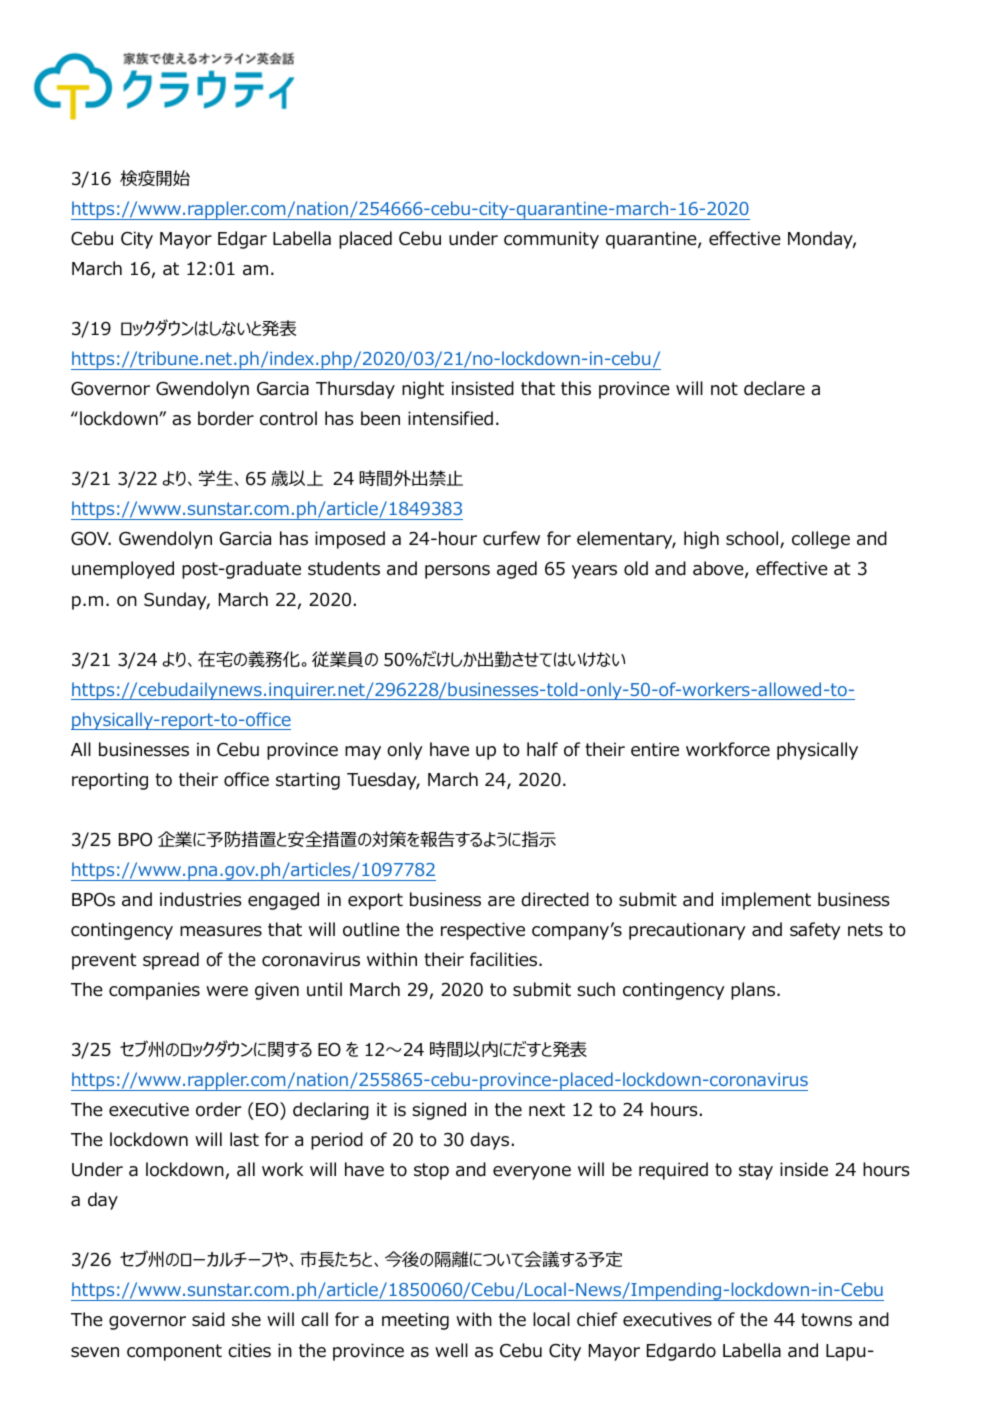 The width and height of the screenshot is (993, 1405). Describe the element at coordinates (288, 418) in the screenshot. I see `control` at that location.
